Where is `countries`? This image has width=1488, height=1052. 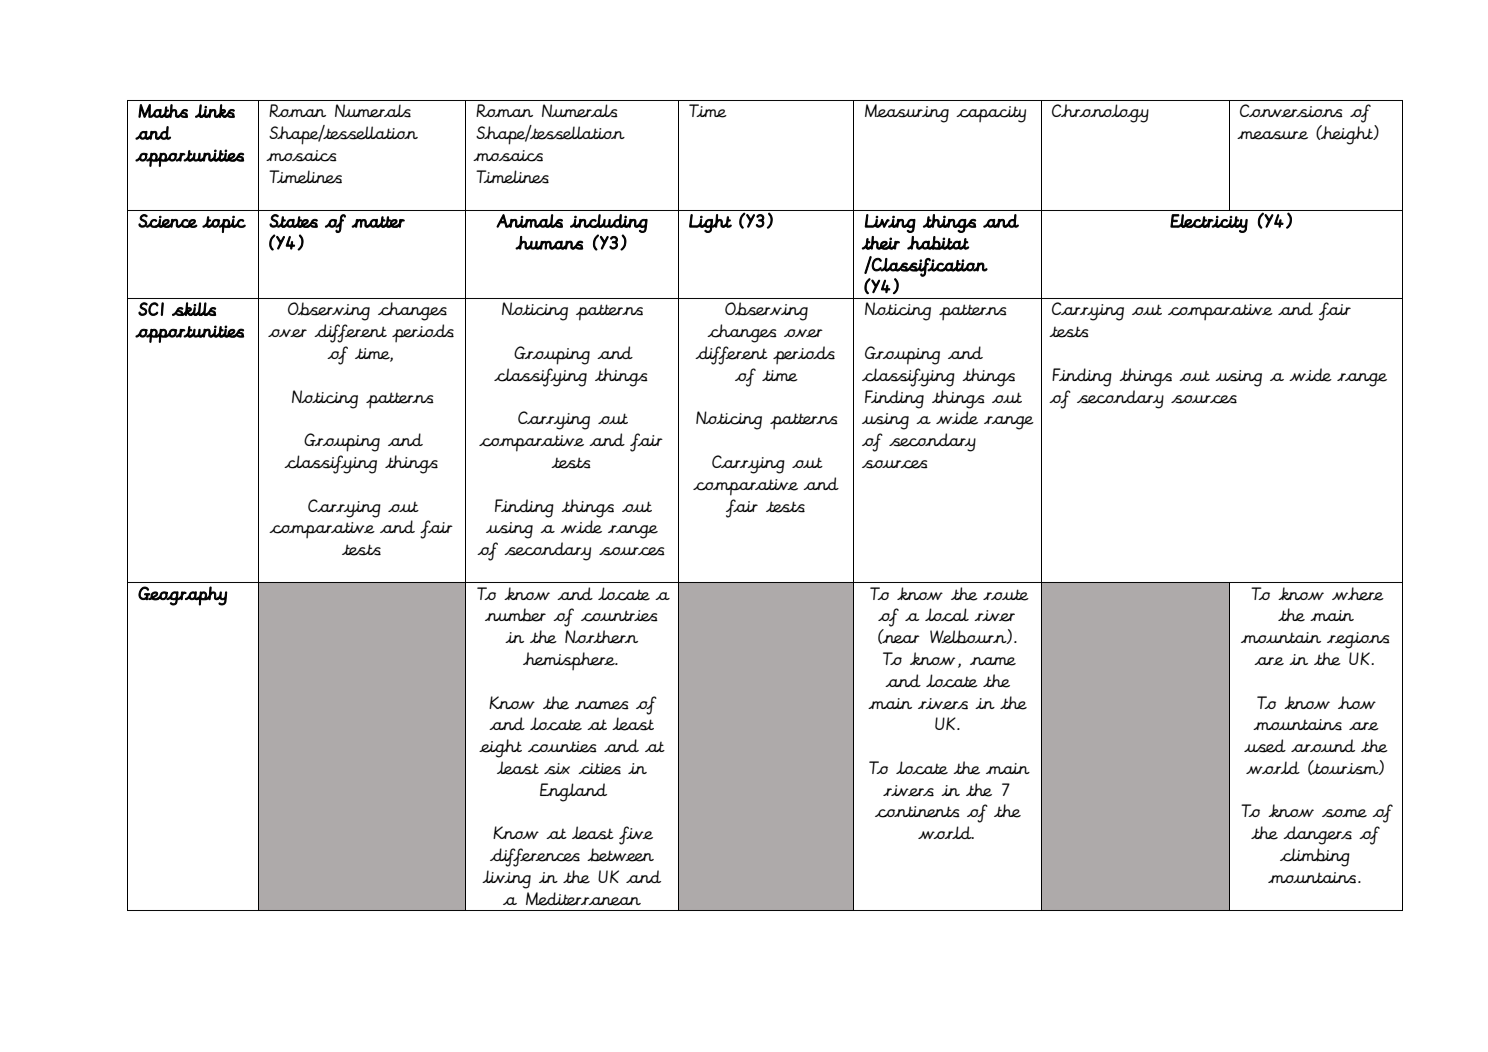
countries is located at coordinates (619, 616).
